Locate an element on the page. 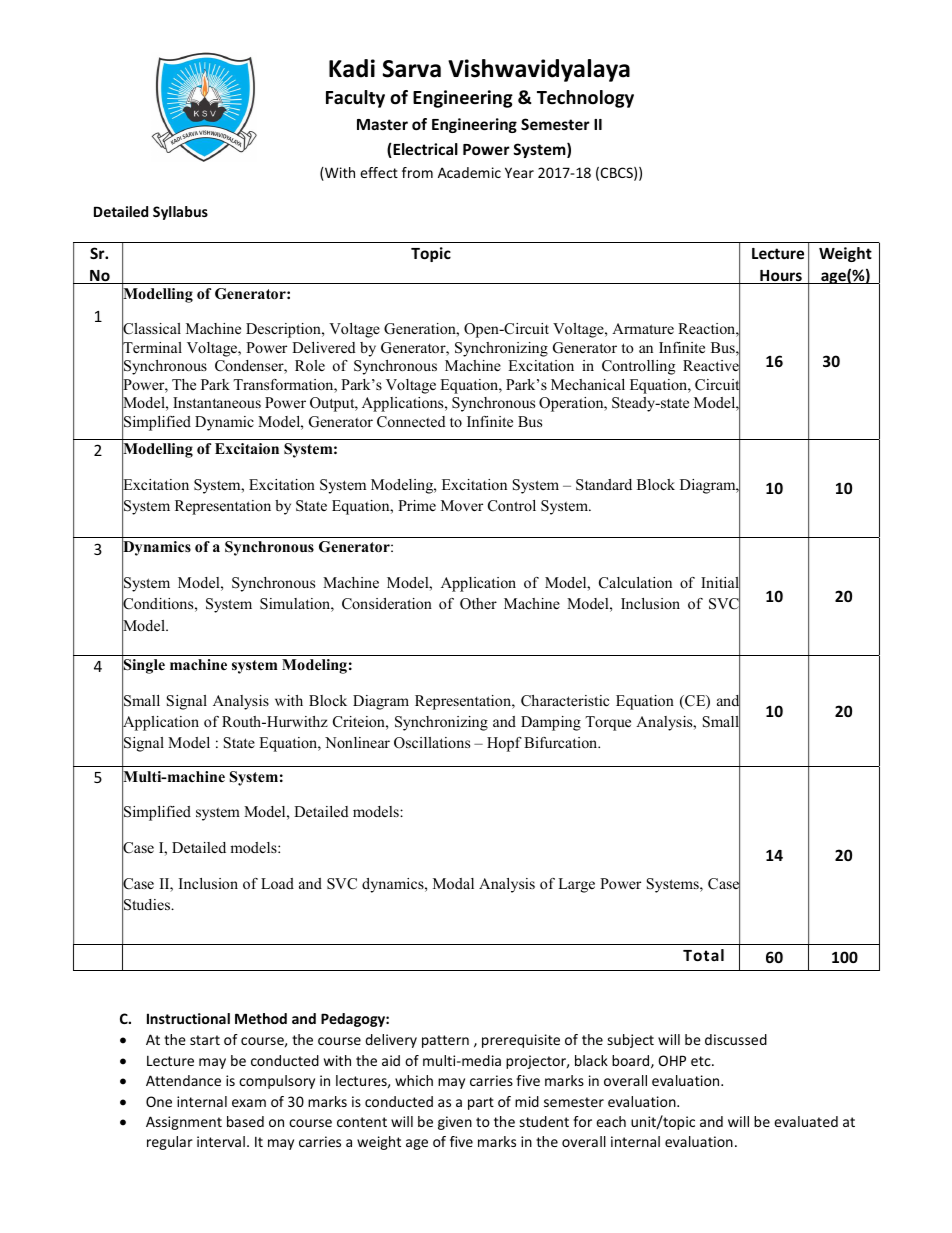  Faculty is located at coordinates (355, 99).
